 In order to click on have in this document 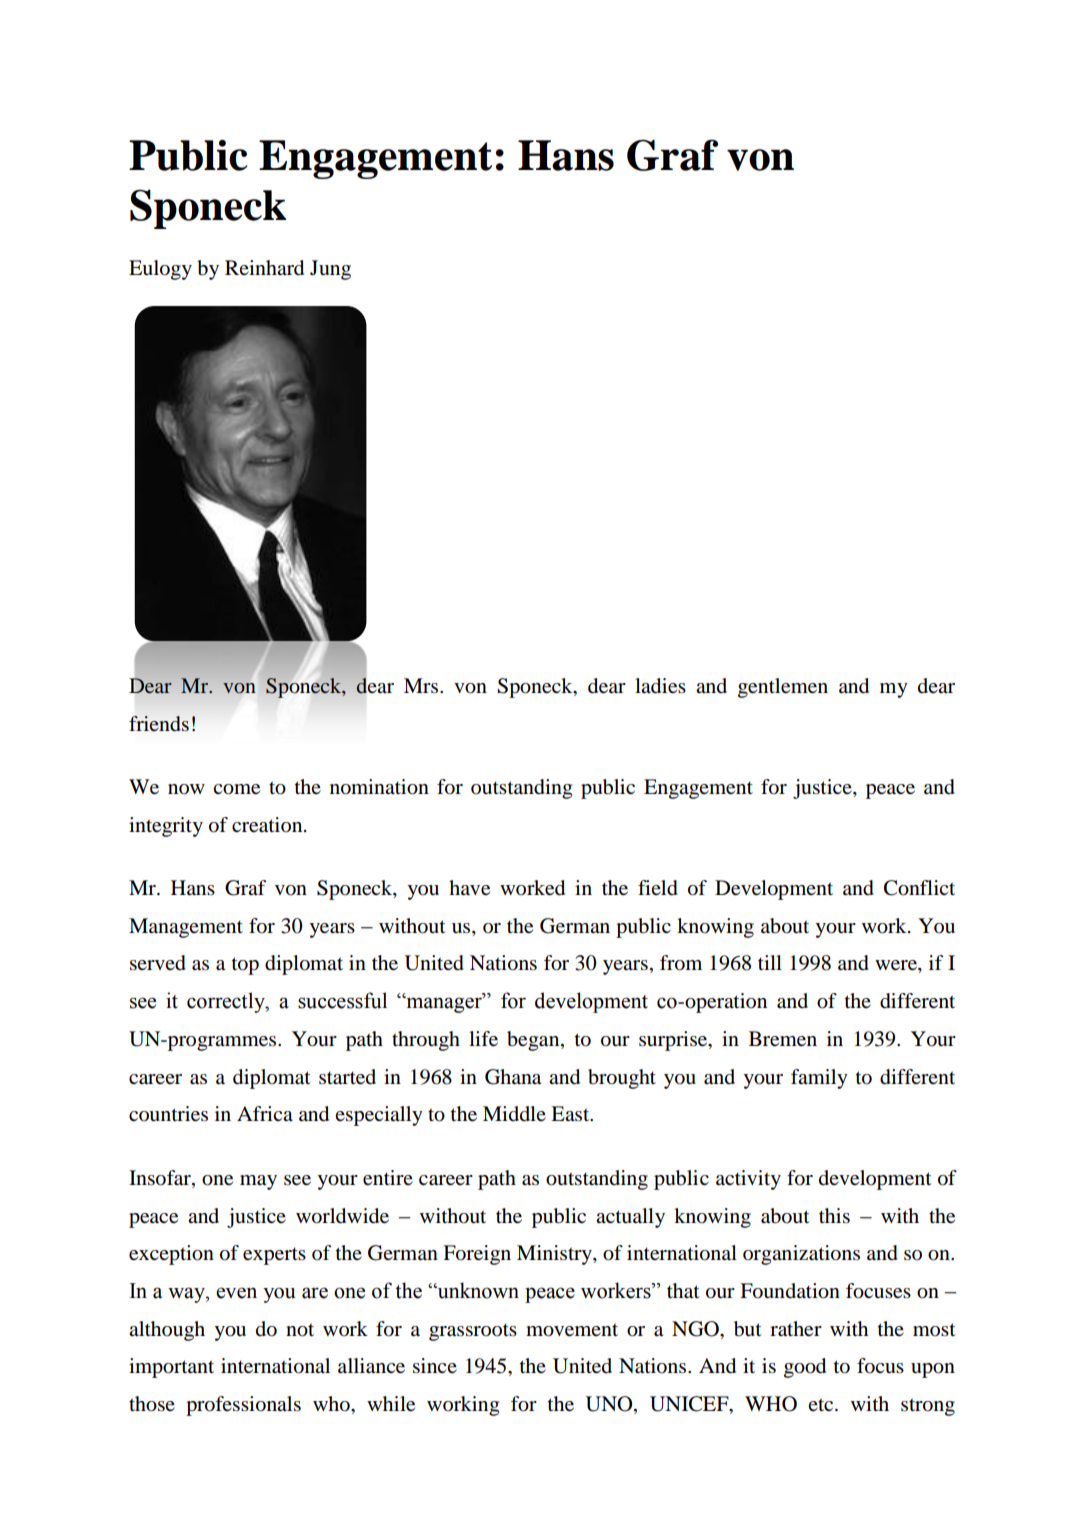, I will do `click(469, 888)`.
